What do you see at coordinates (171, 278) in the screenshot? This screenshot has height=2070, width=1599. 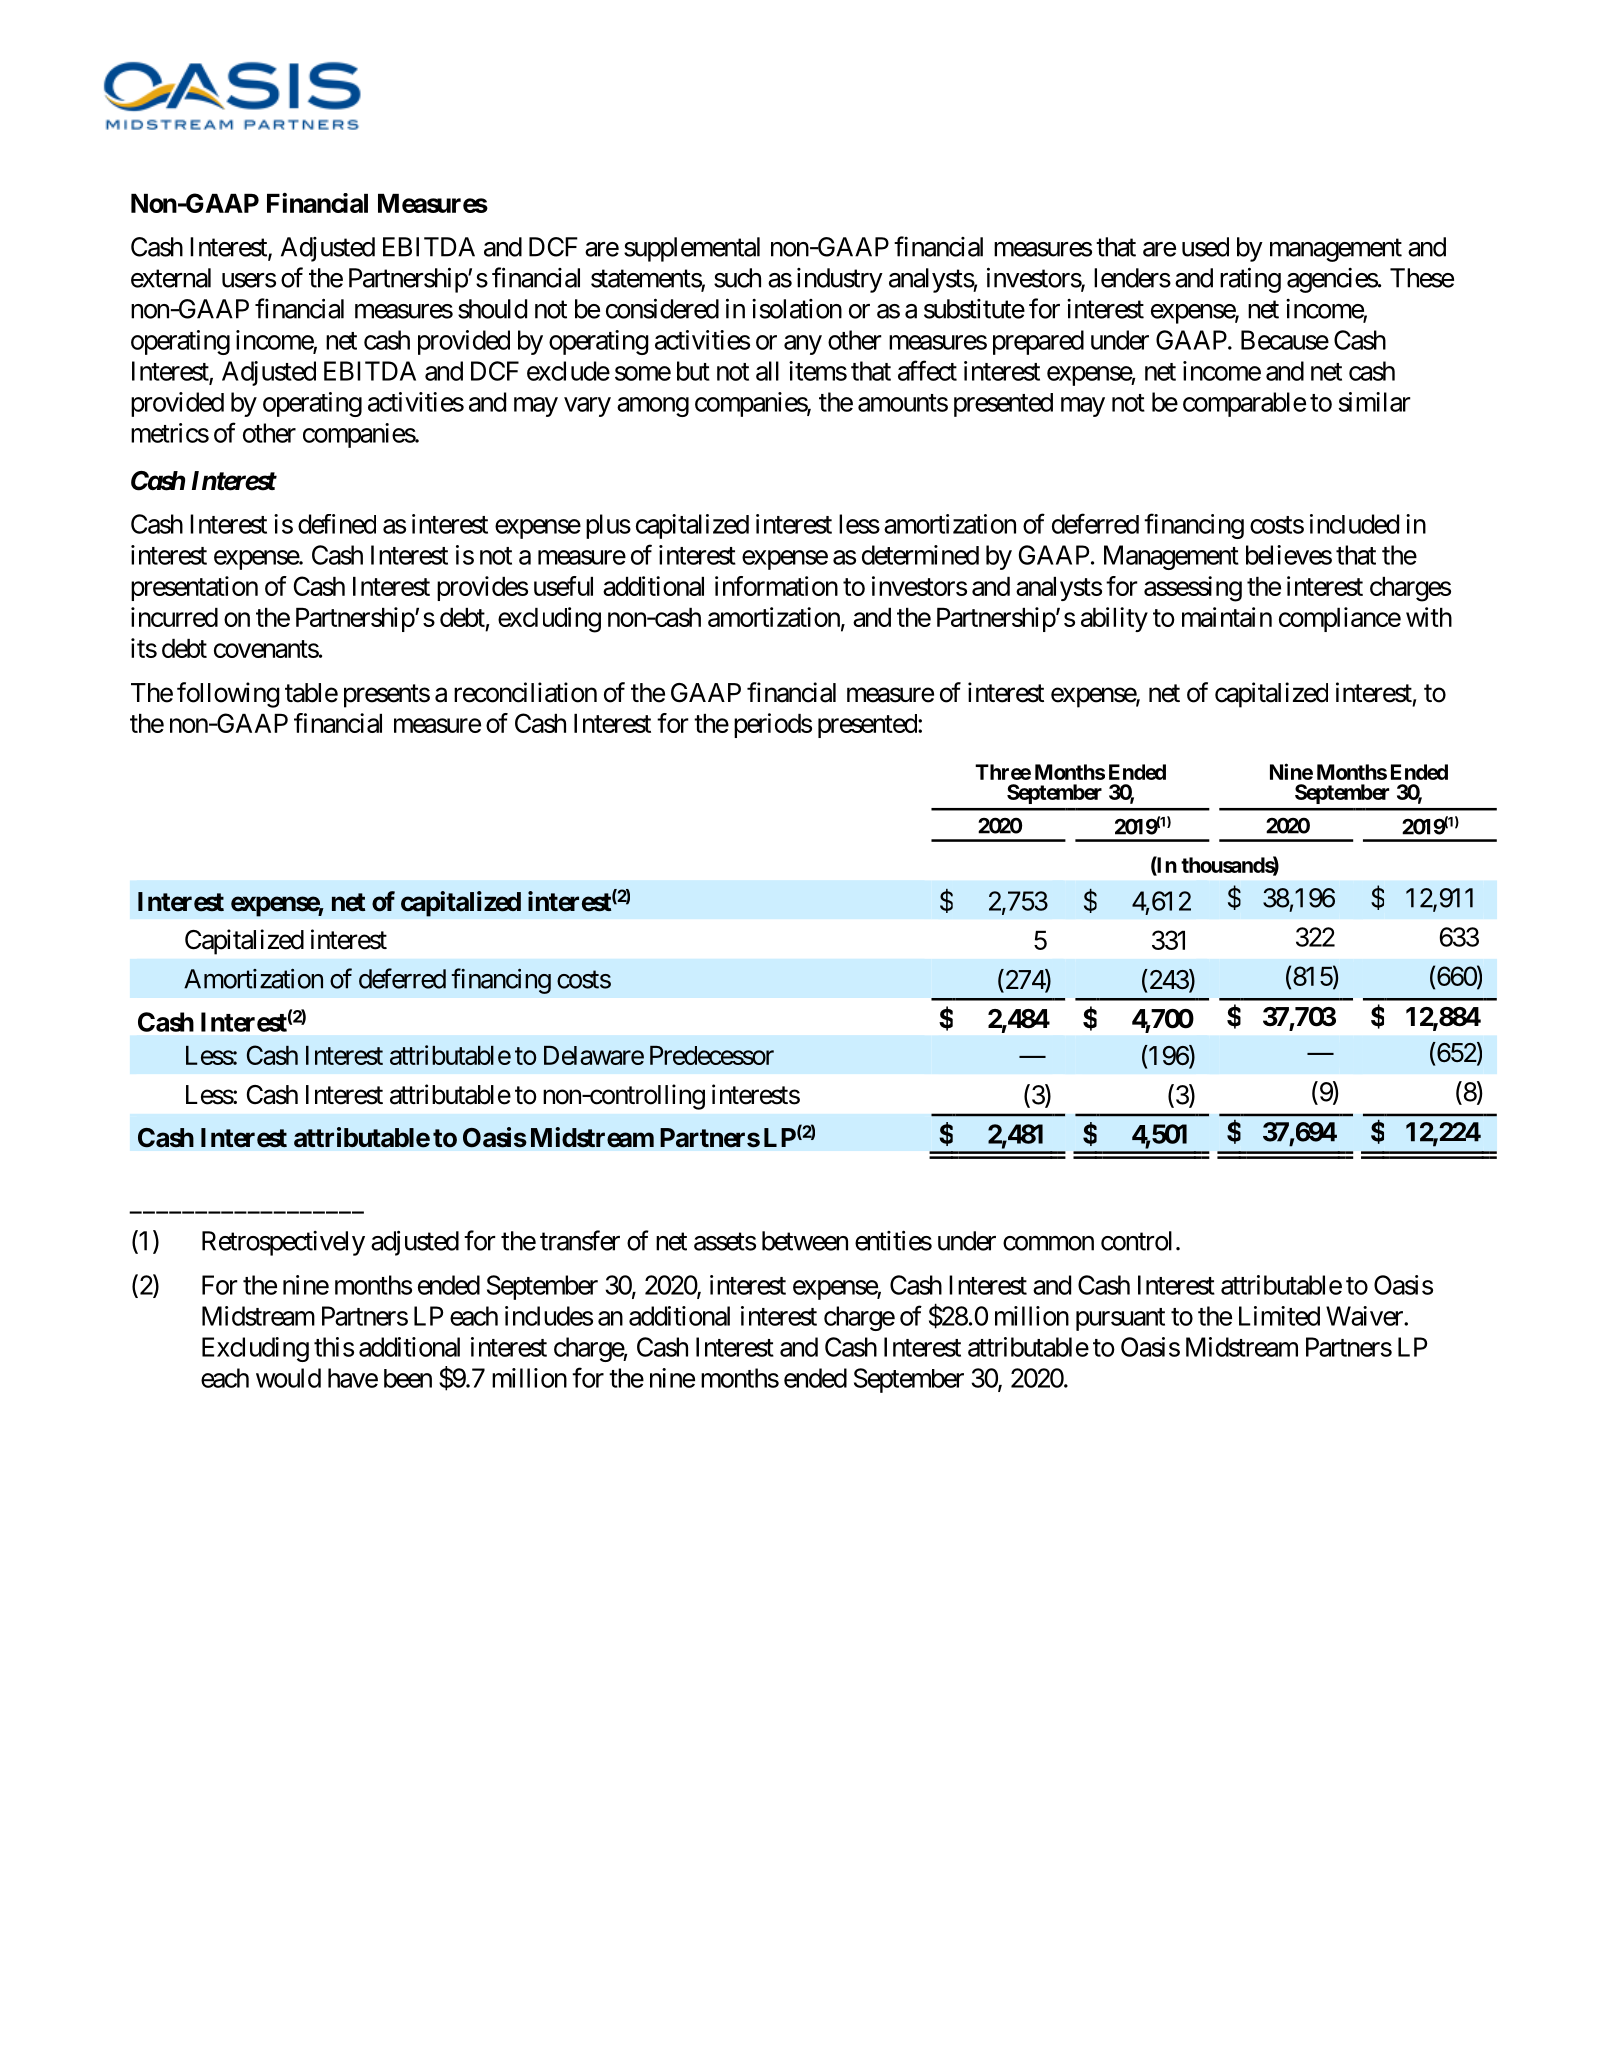 I see `external` at bounding box center [171, 278].
